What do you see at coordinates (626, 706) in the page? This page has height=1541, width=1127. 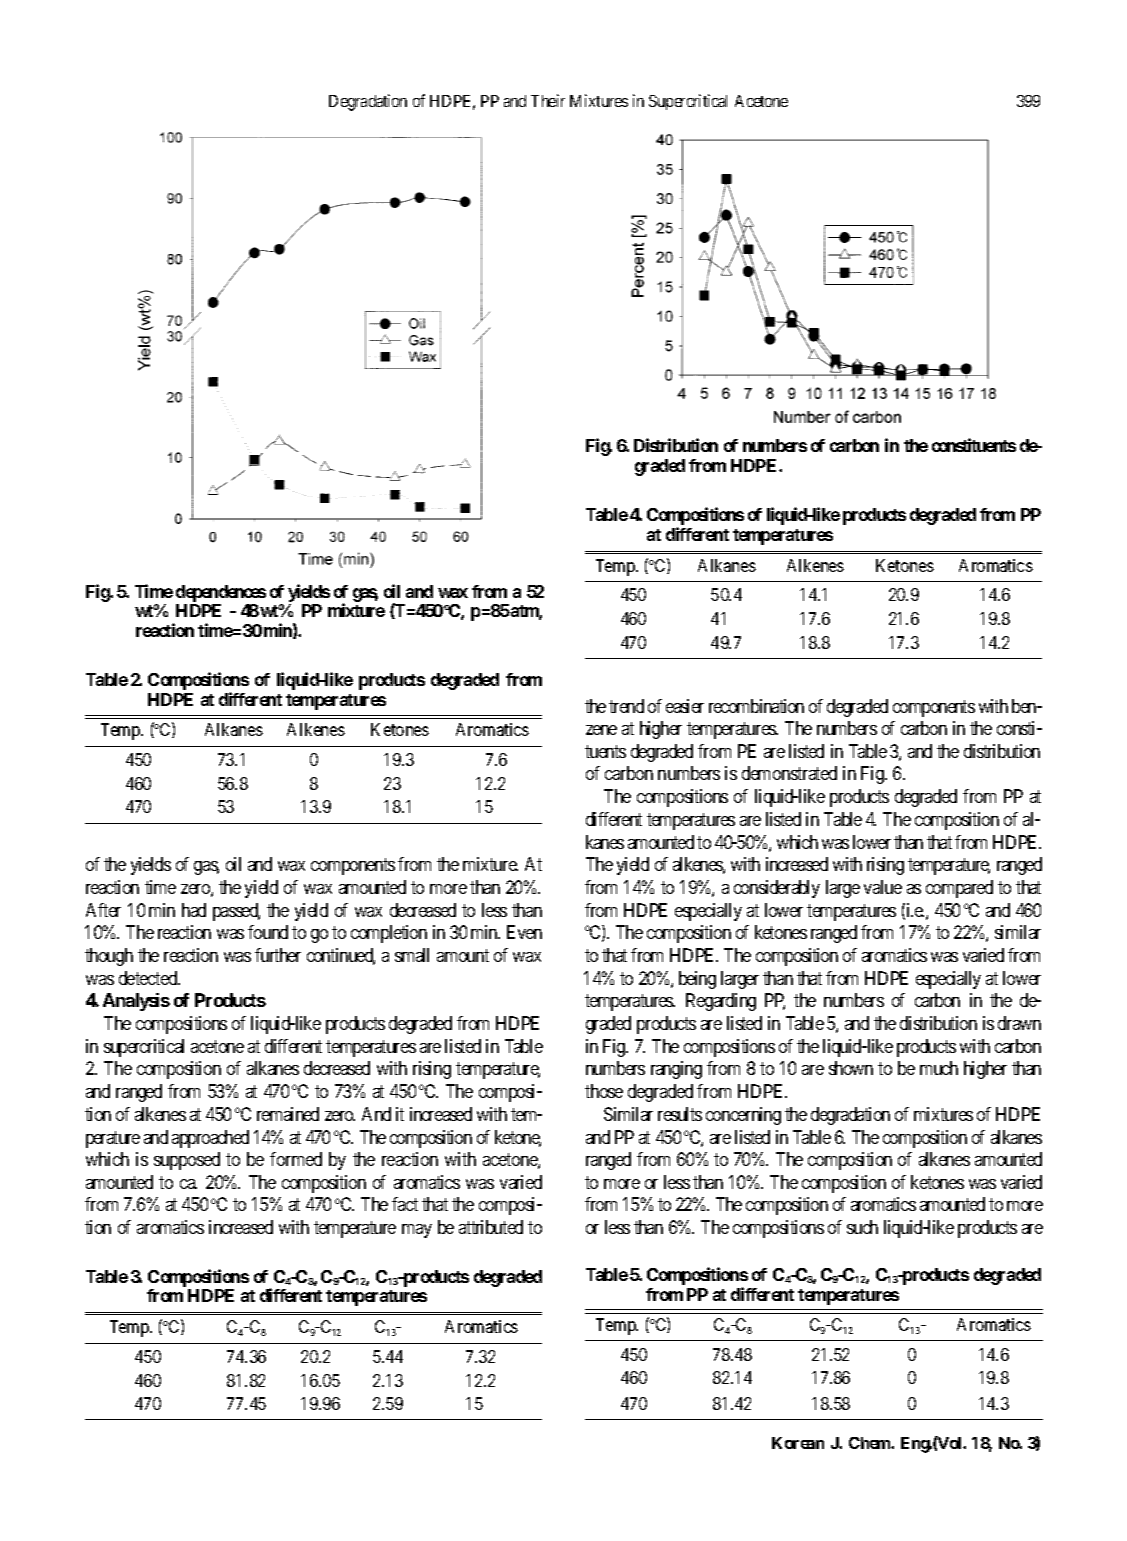 I see `trend` at bounding box center [626, 706].
